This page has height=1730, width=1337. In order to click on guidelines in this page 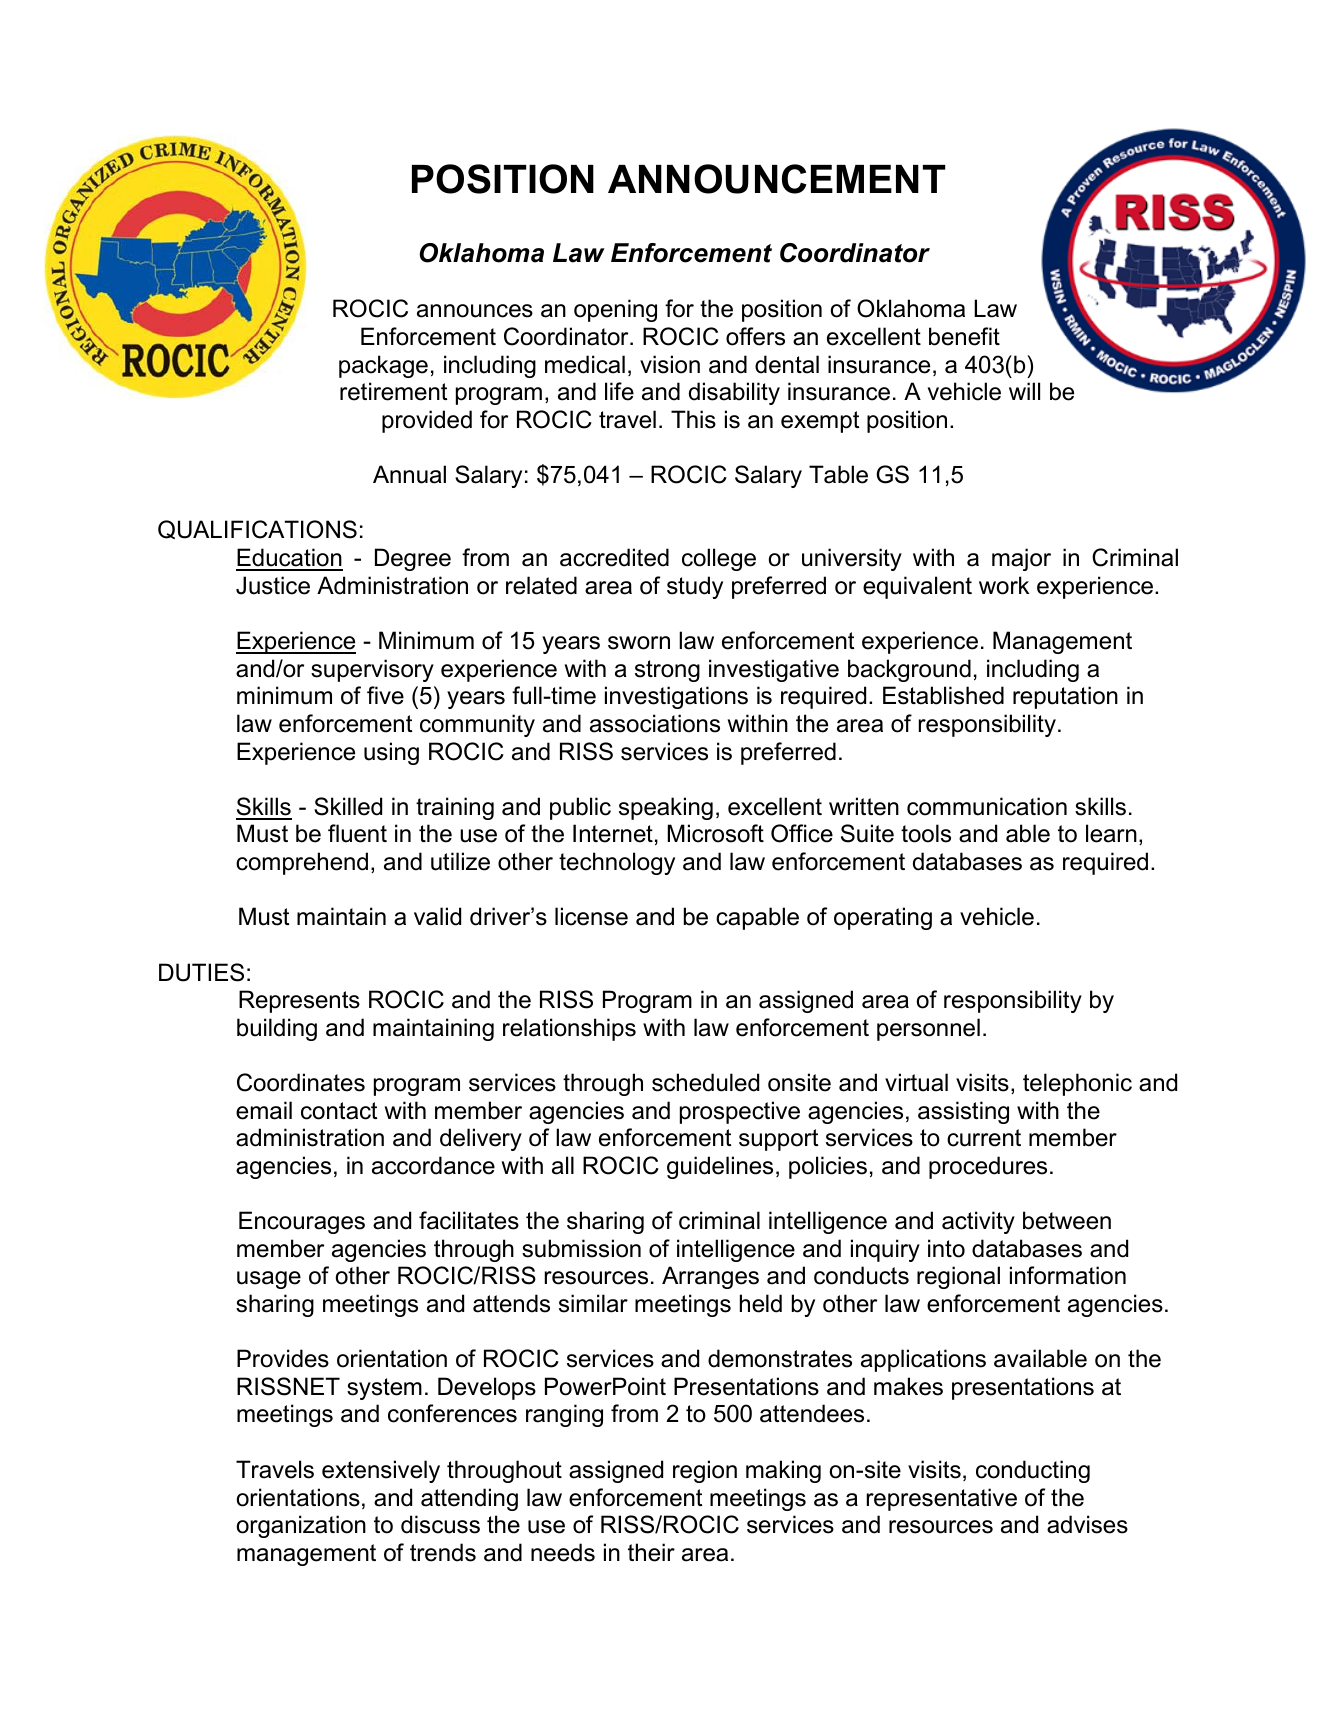, I will do `click(720, 1167)`.
